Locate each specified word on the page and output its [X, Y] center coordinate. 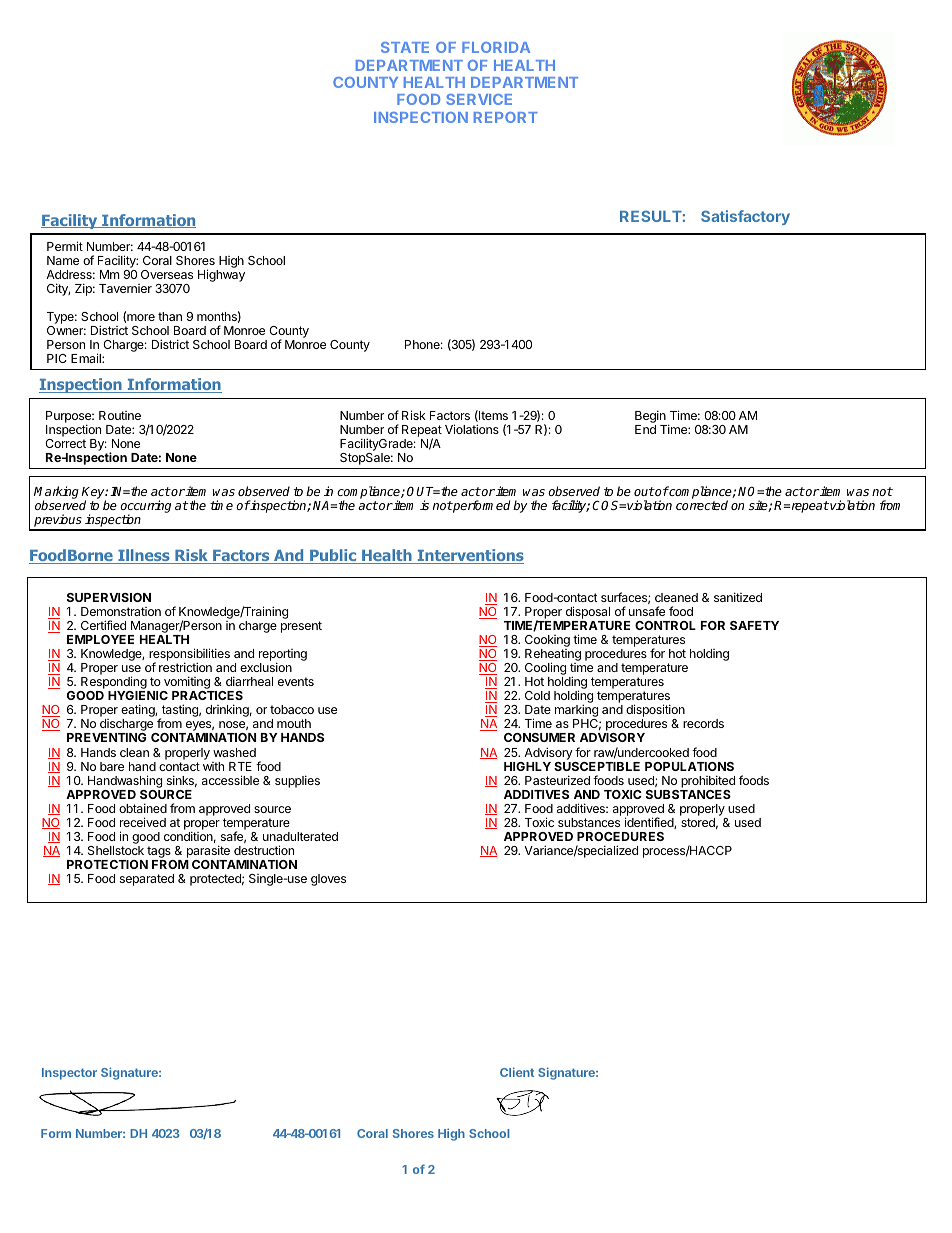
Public [333, 556]
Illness [144, 556]
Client [517, 1072]
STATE [405, 47]
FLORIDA [496, 47]
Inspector [69, 1074]
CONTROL [665, 625]
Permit [65, 246]
